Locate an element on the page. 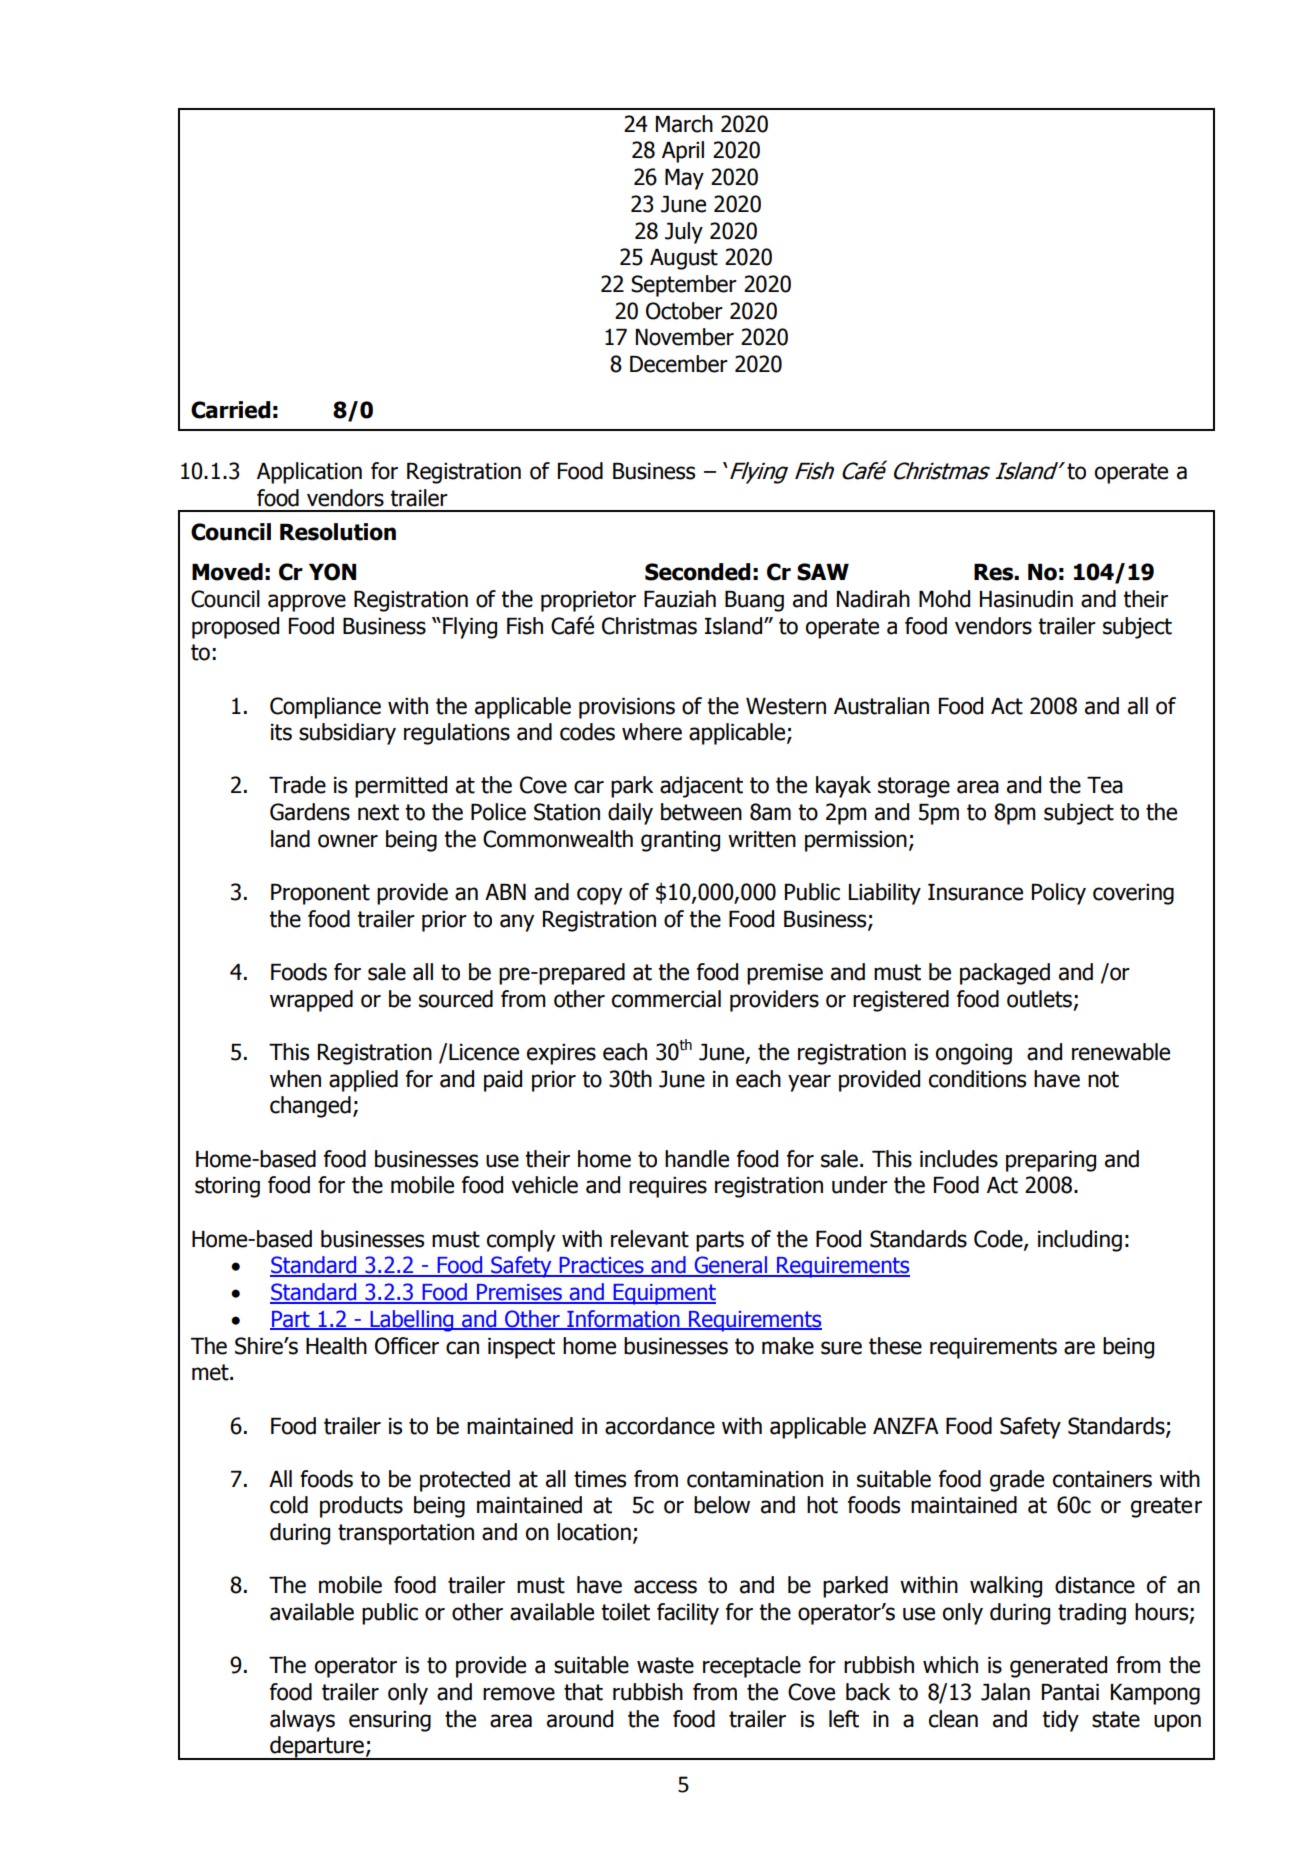  handle is located at coordinates (697, 1159).
